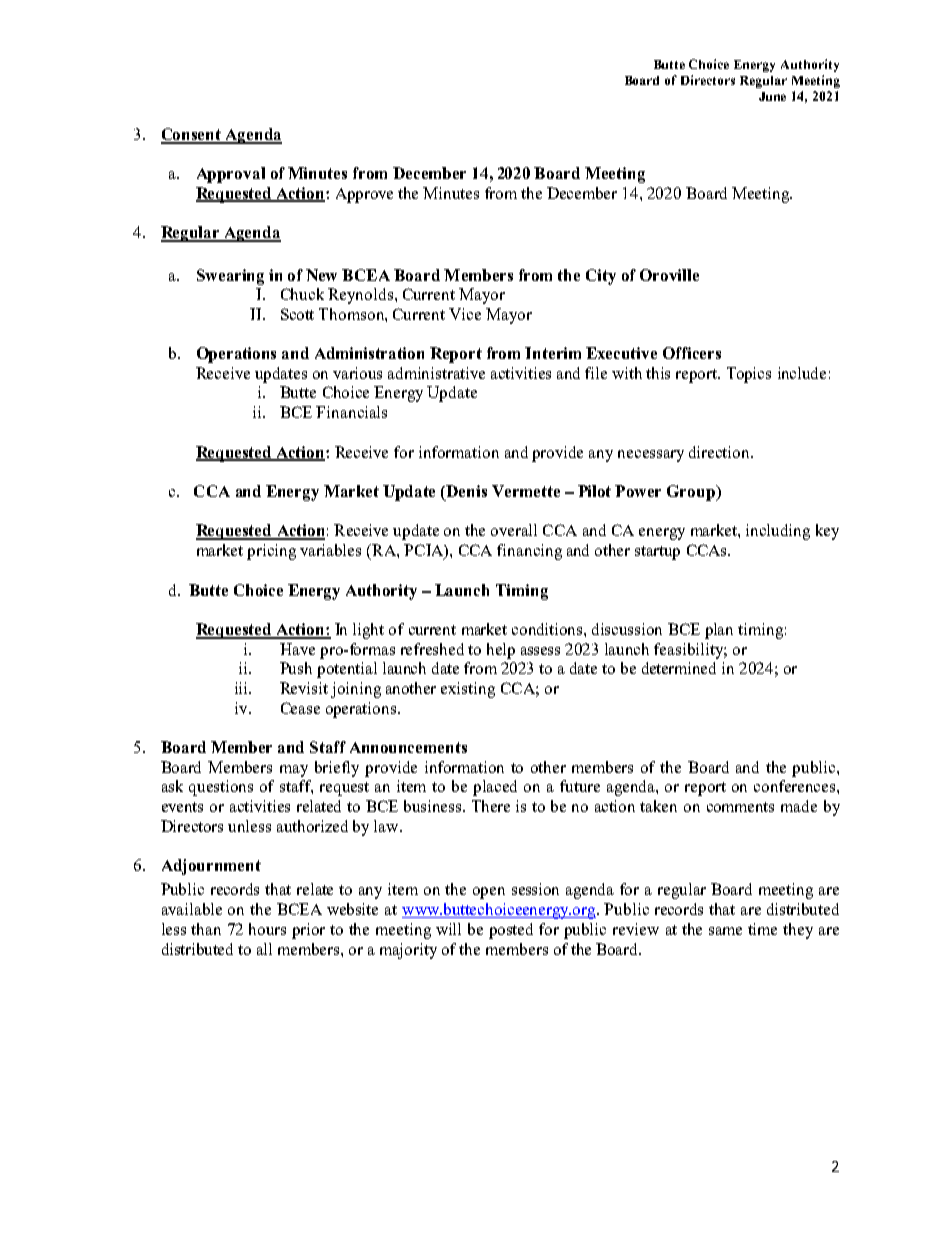 Image resolution: width=952 pixels, height=1233 pixels. I want to click on Approve, so click(364, 195).
